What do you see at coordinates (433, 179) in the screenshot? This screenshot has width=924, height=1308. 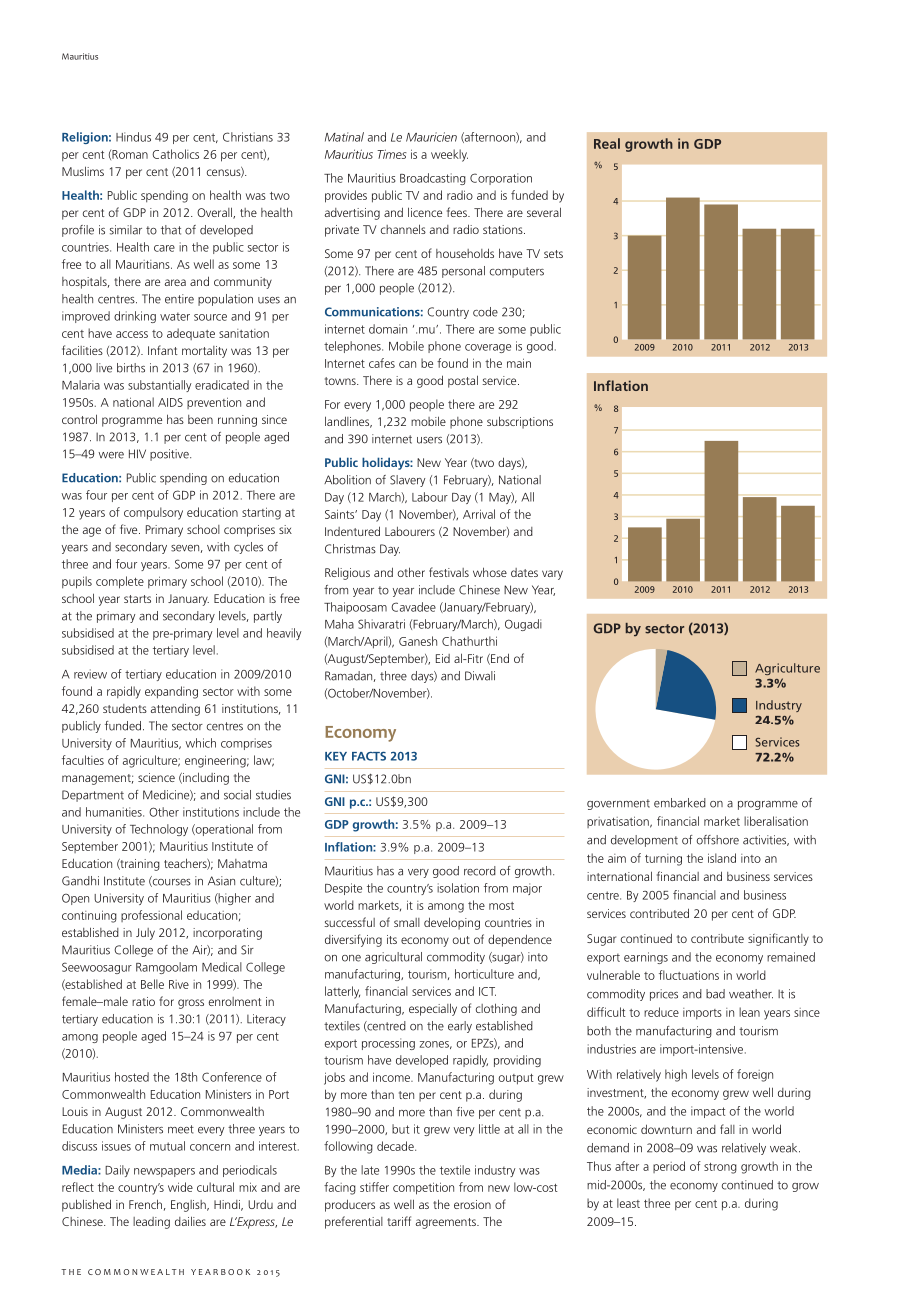 I see `Broadcasting` at bounding box center [433, 179].
